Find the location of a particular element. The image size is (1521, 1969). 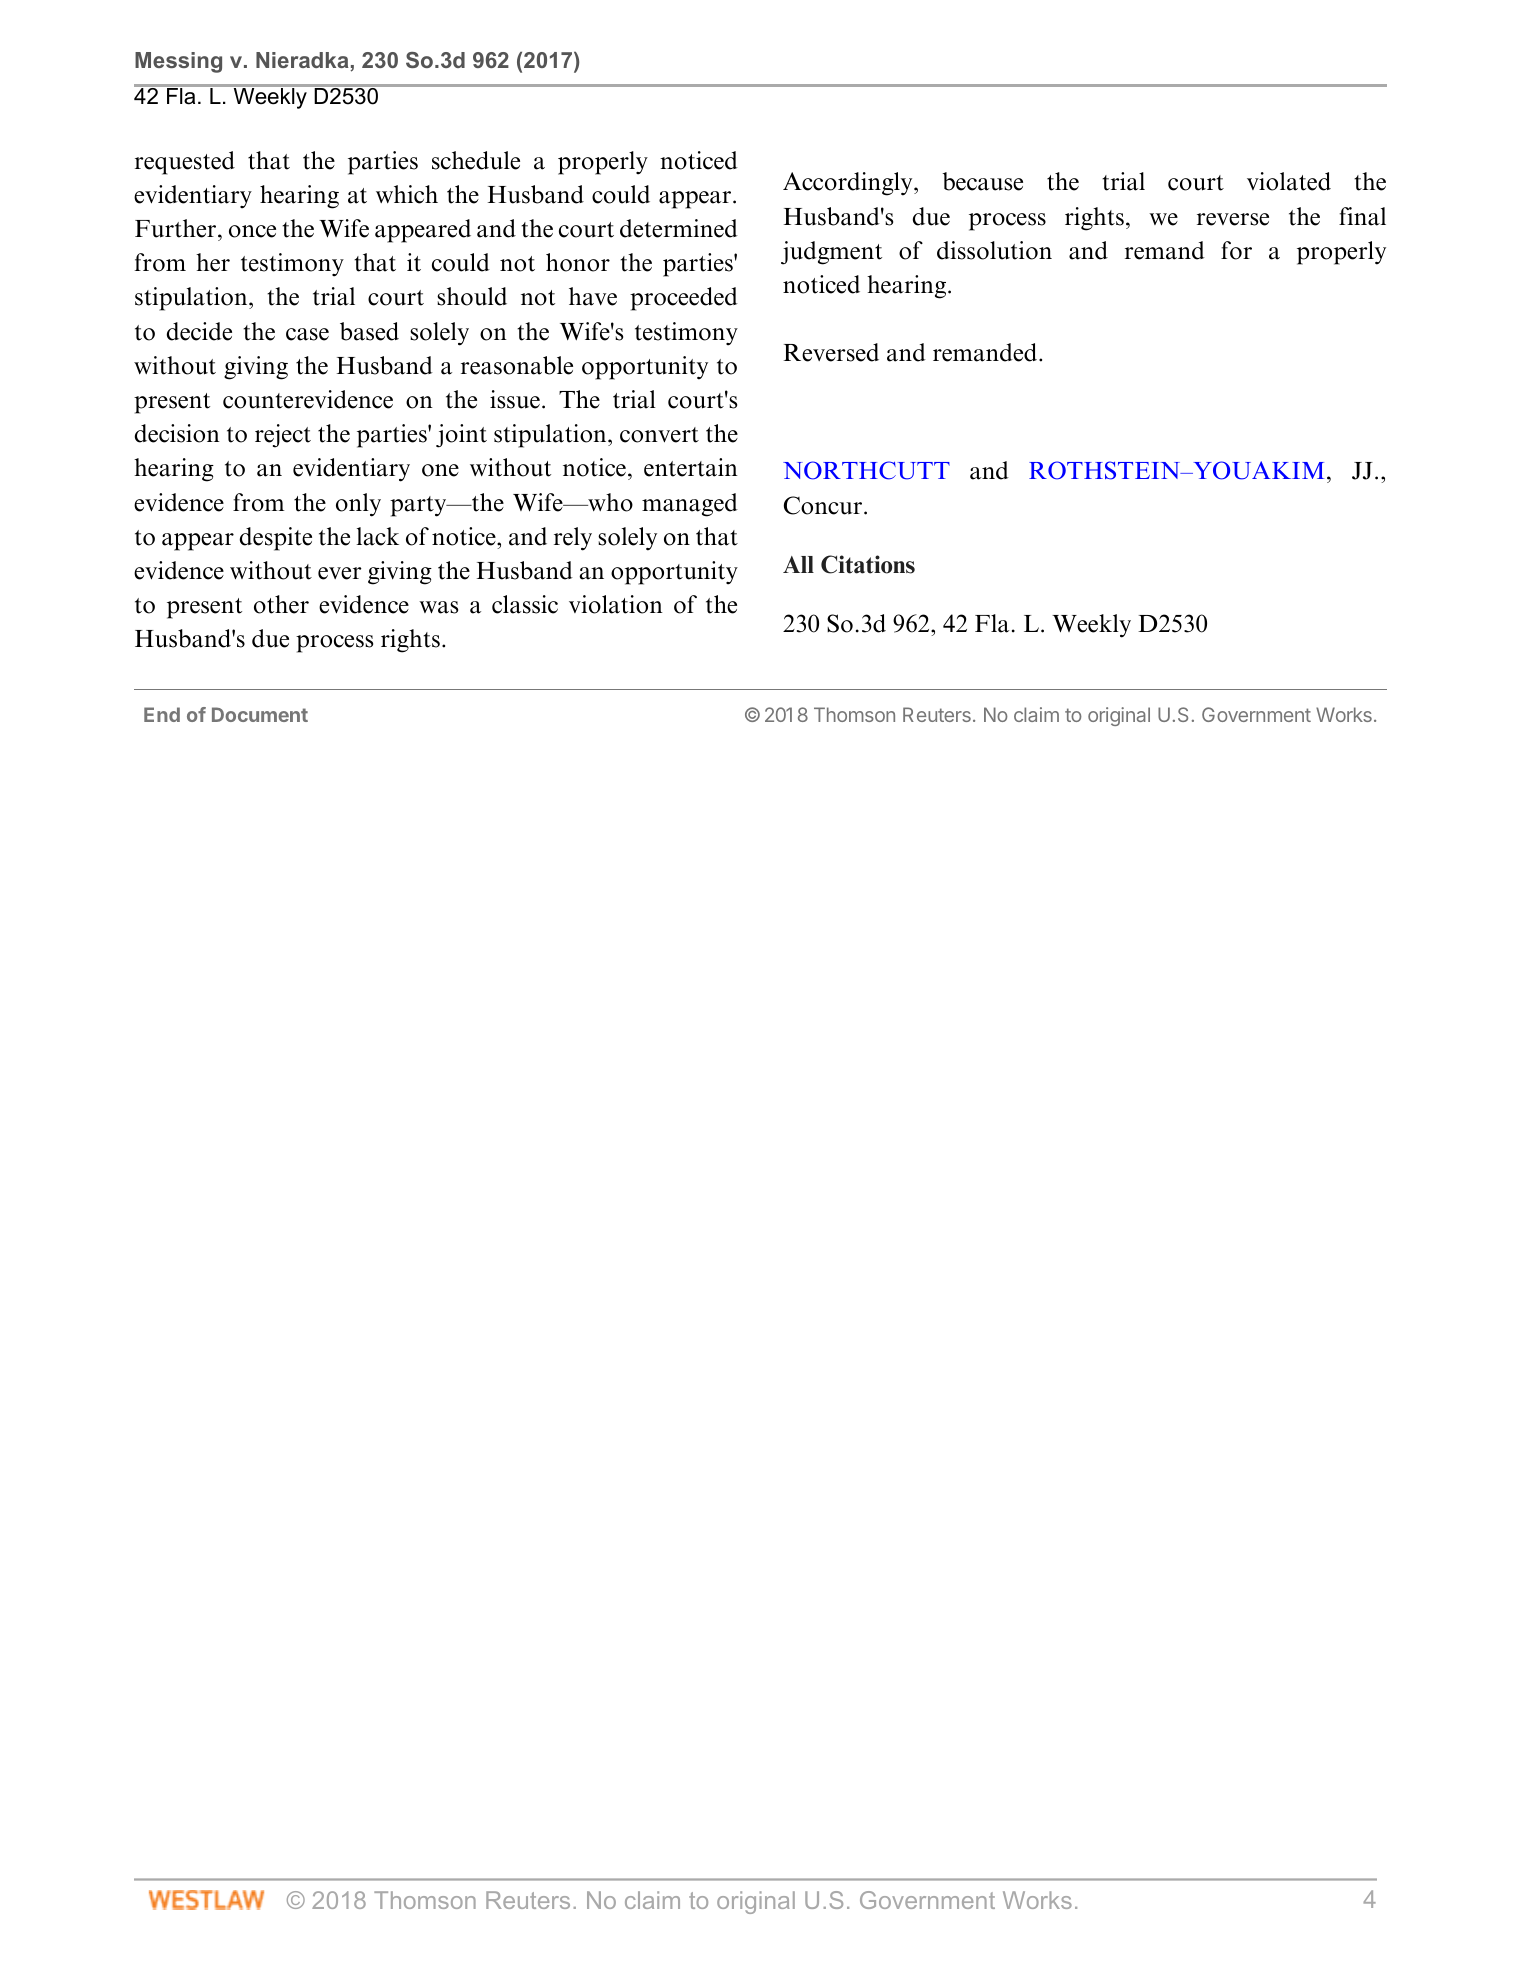

reject is located at coordinates (283, 436).
